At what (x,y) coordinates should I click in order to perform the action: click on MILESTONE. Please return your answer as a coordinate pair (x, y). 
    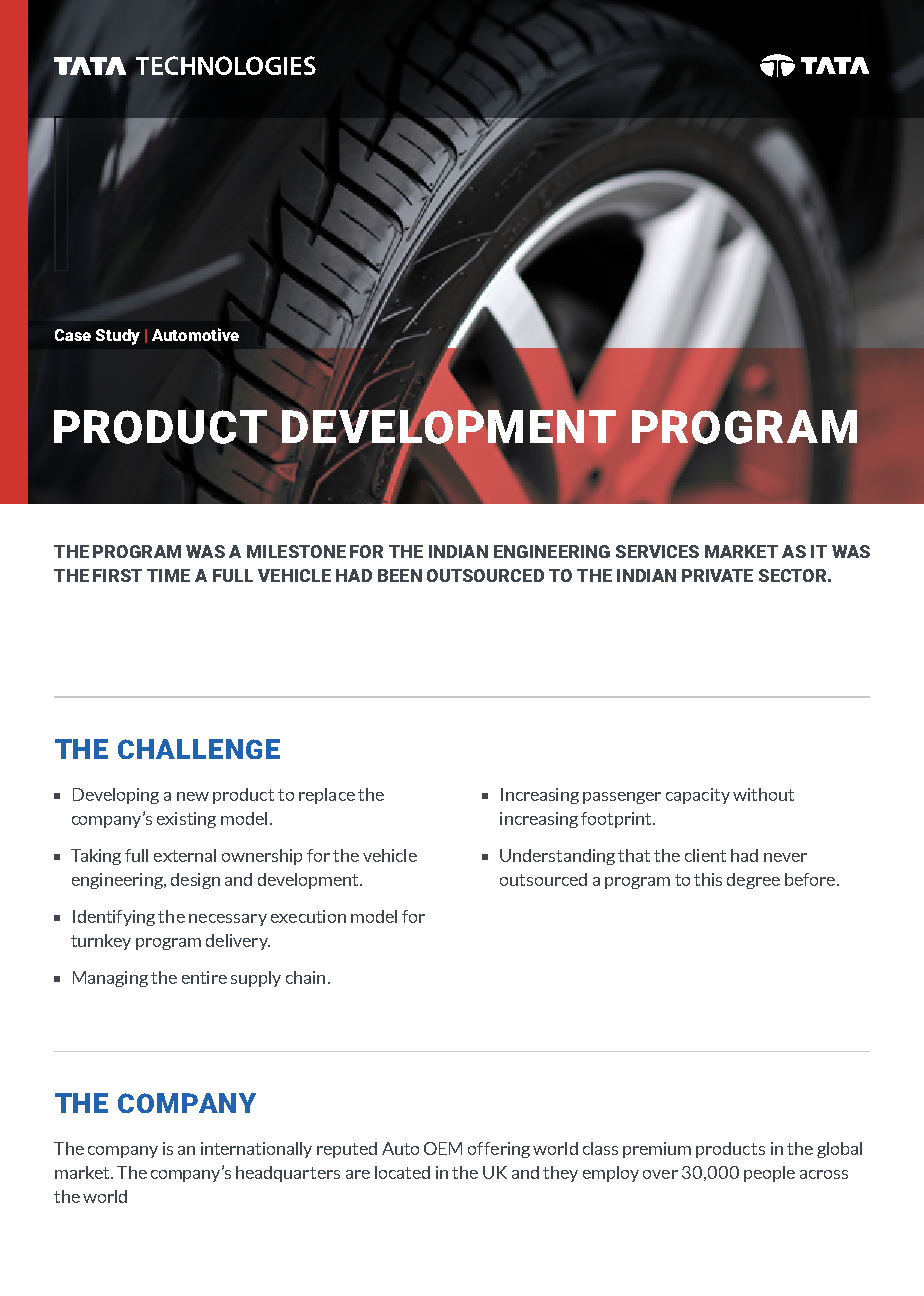
    Looking at the image, I should click on (296, 551).
